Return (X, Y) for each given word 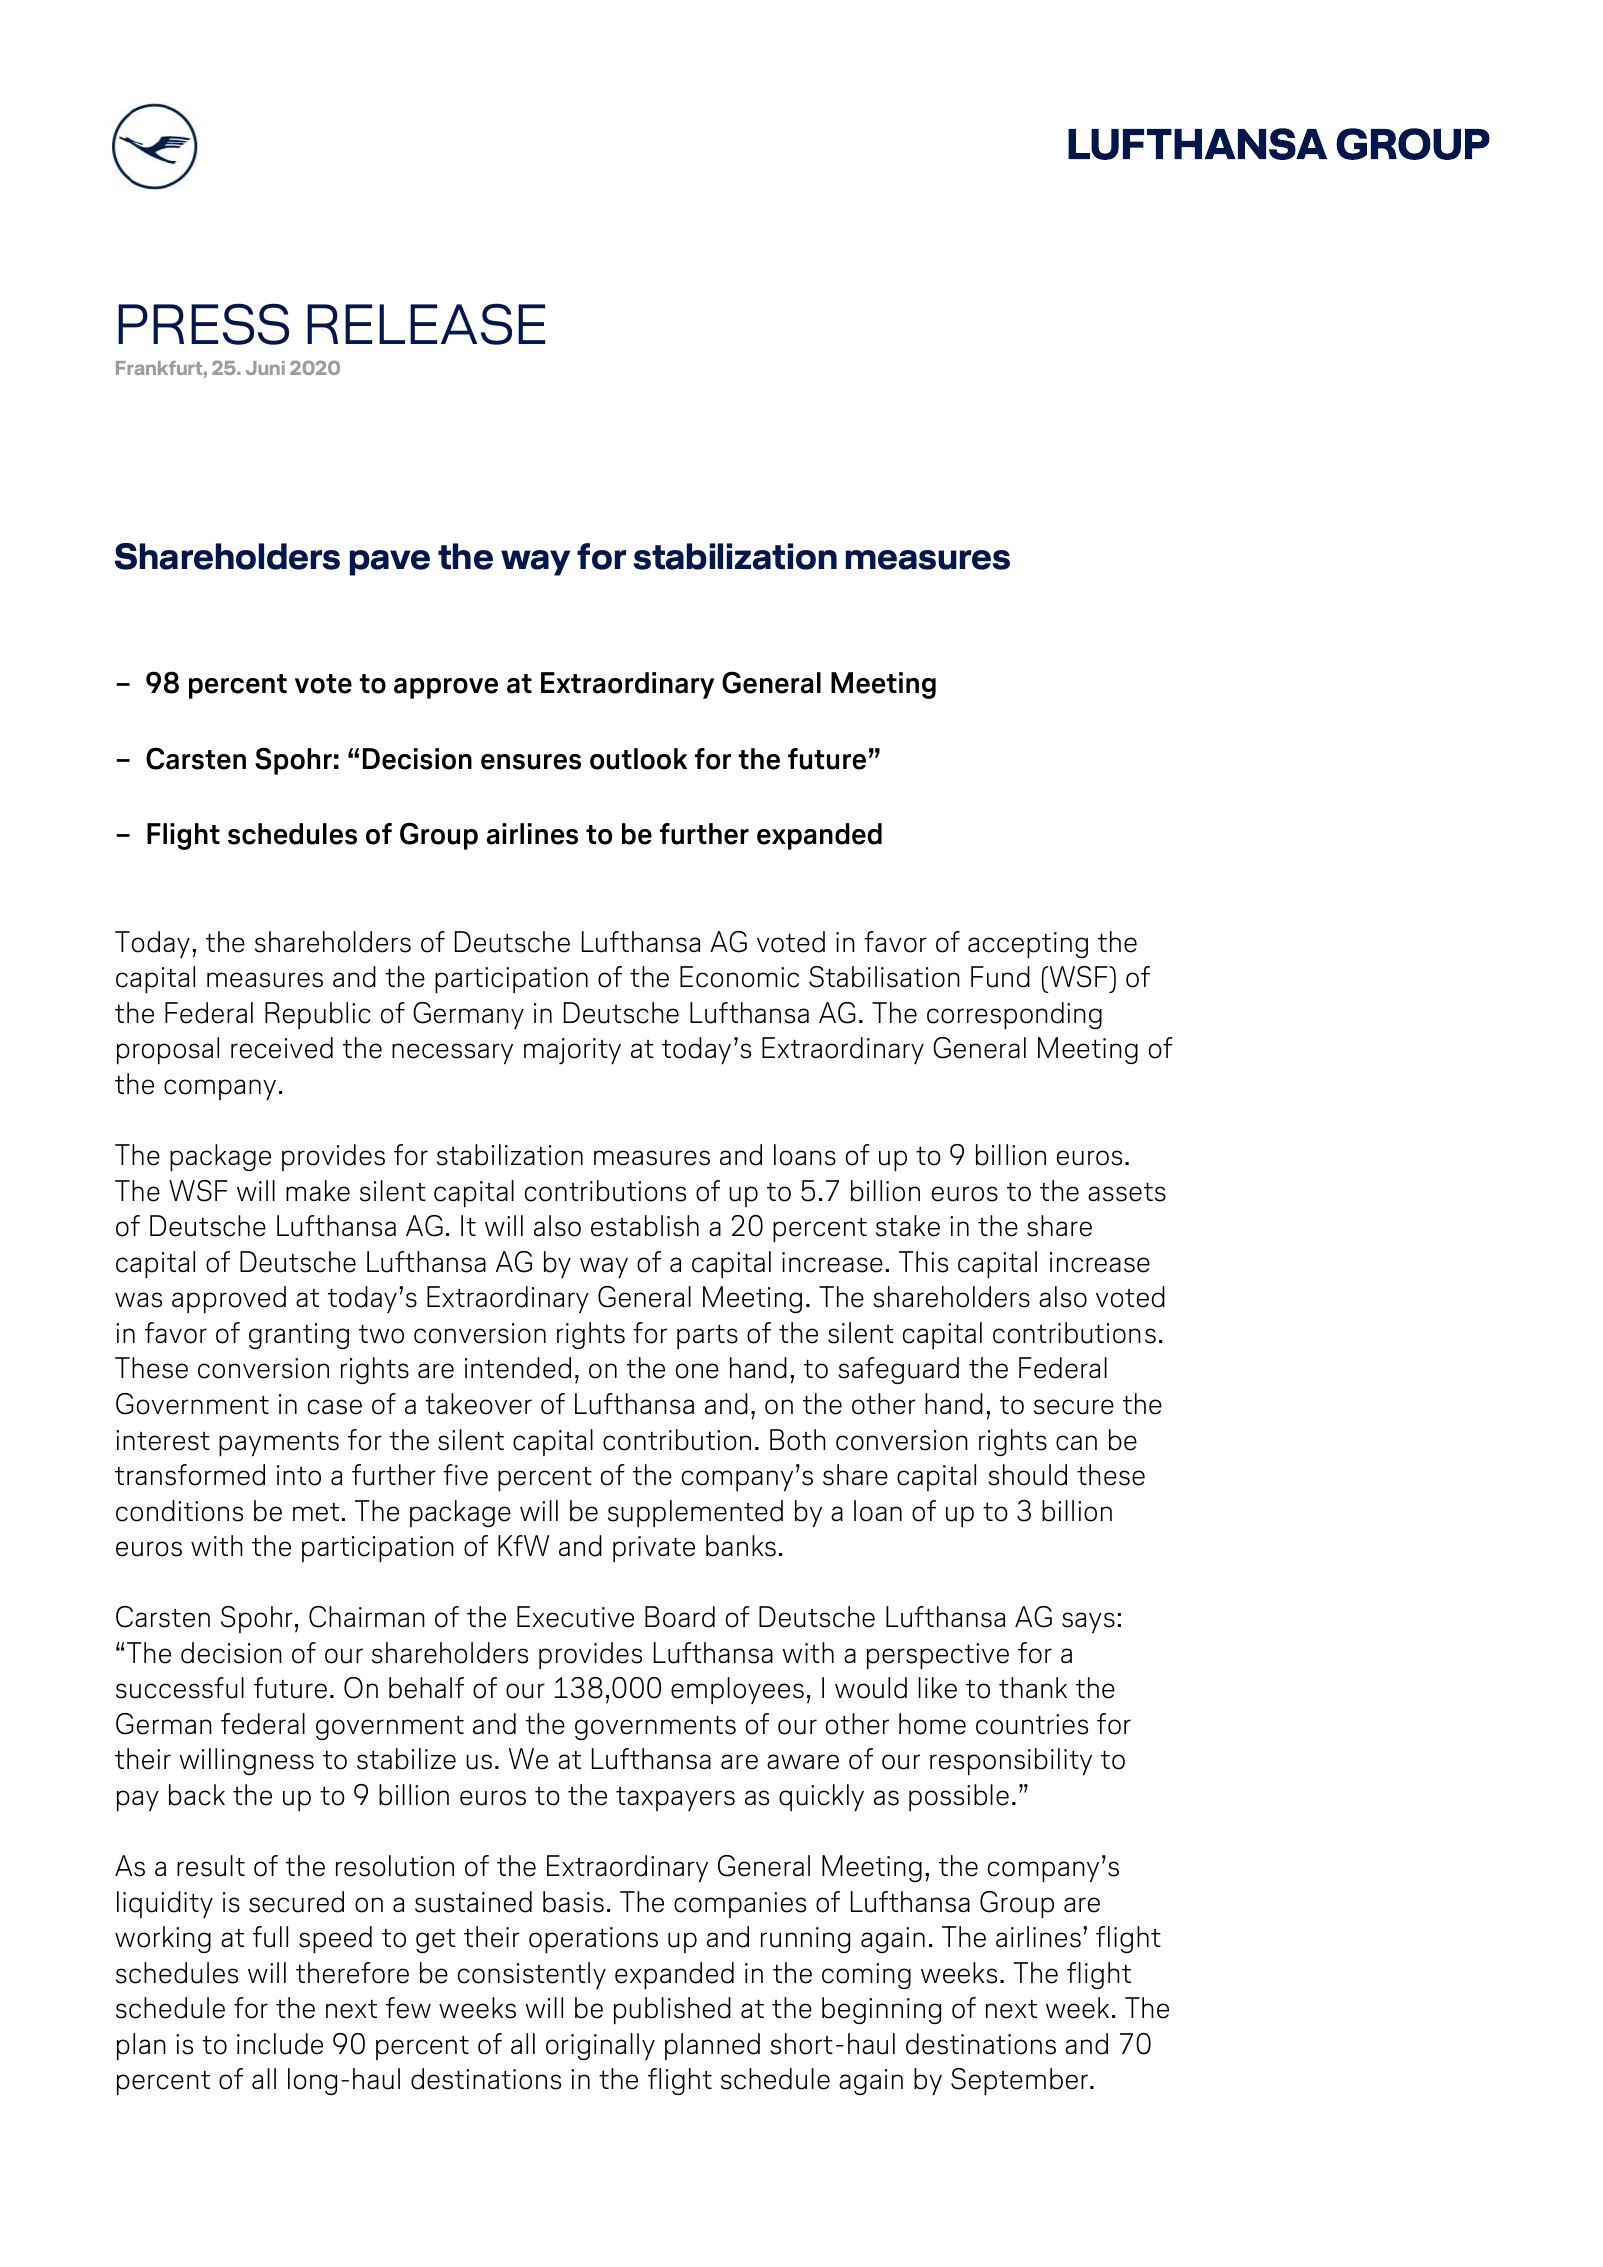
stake (908, 1226)
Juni (265, 368)
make (318, 1191)
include (280, 2044)
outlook (638, 759)
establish (645, 1226)
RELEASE (426, 324)
